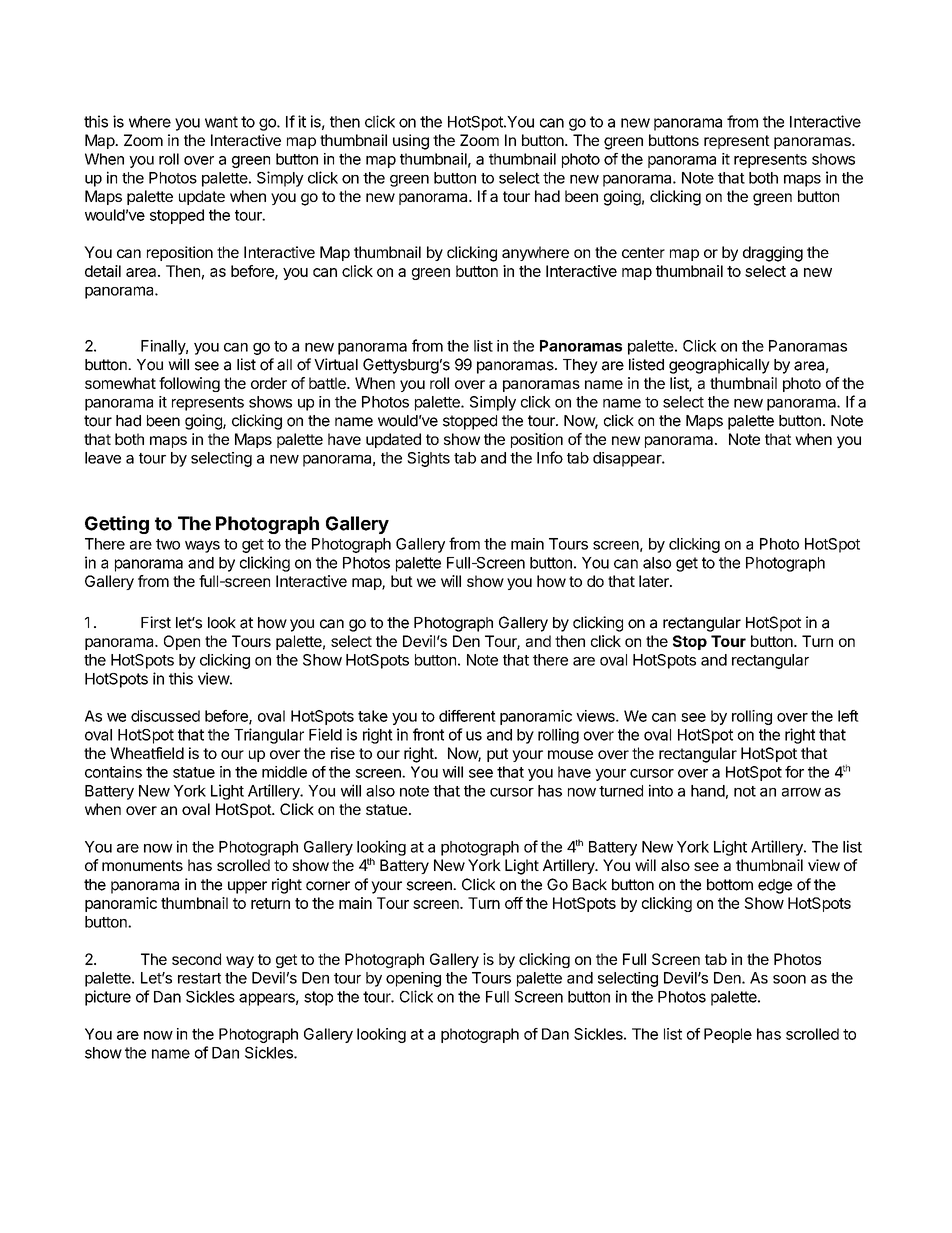 The image size is (952, 1233). What do you see at coordinates (221, 122) in the document?
I see `want` at bounding box center [221, 122].
